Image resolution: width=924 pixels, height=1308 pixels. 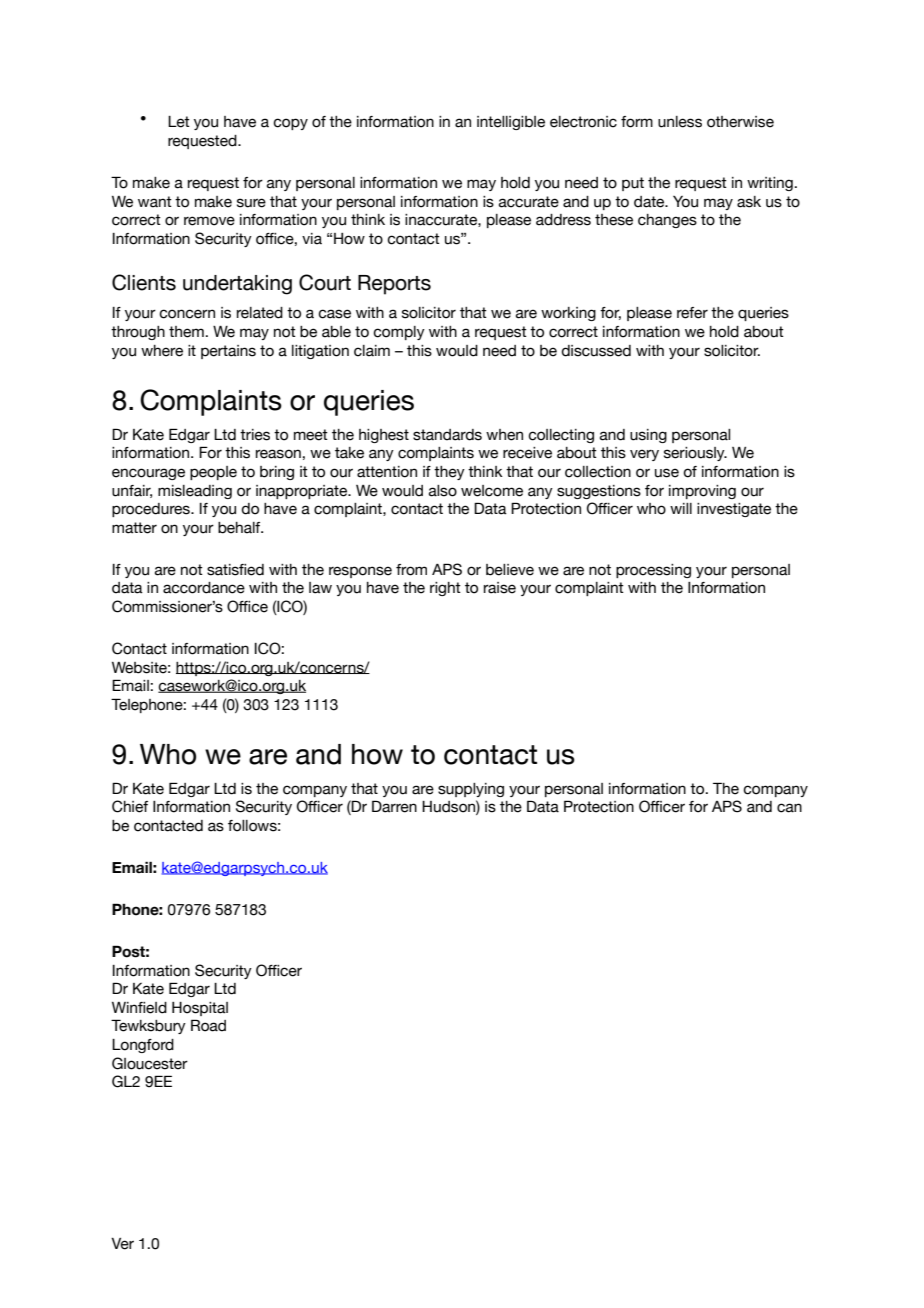 I want to click on Road, so click(x=208, y=1025).
